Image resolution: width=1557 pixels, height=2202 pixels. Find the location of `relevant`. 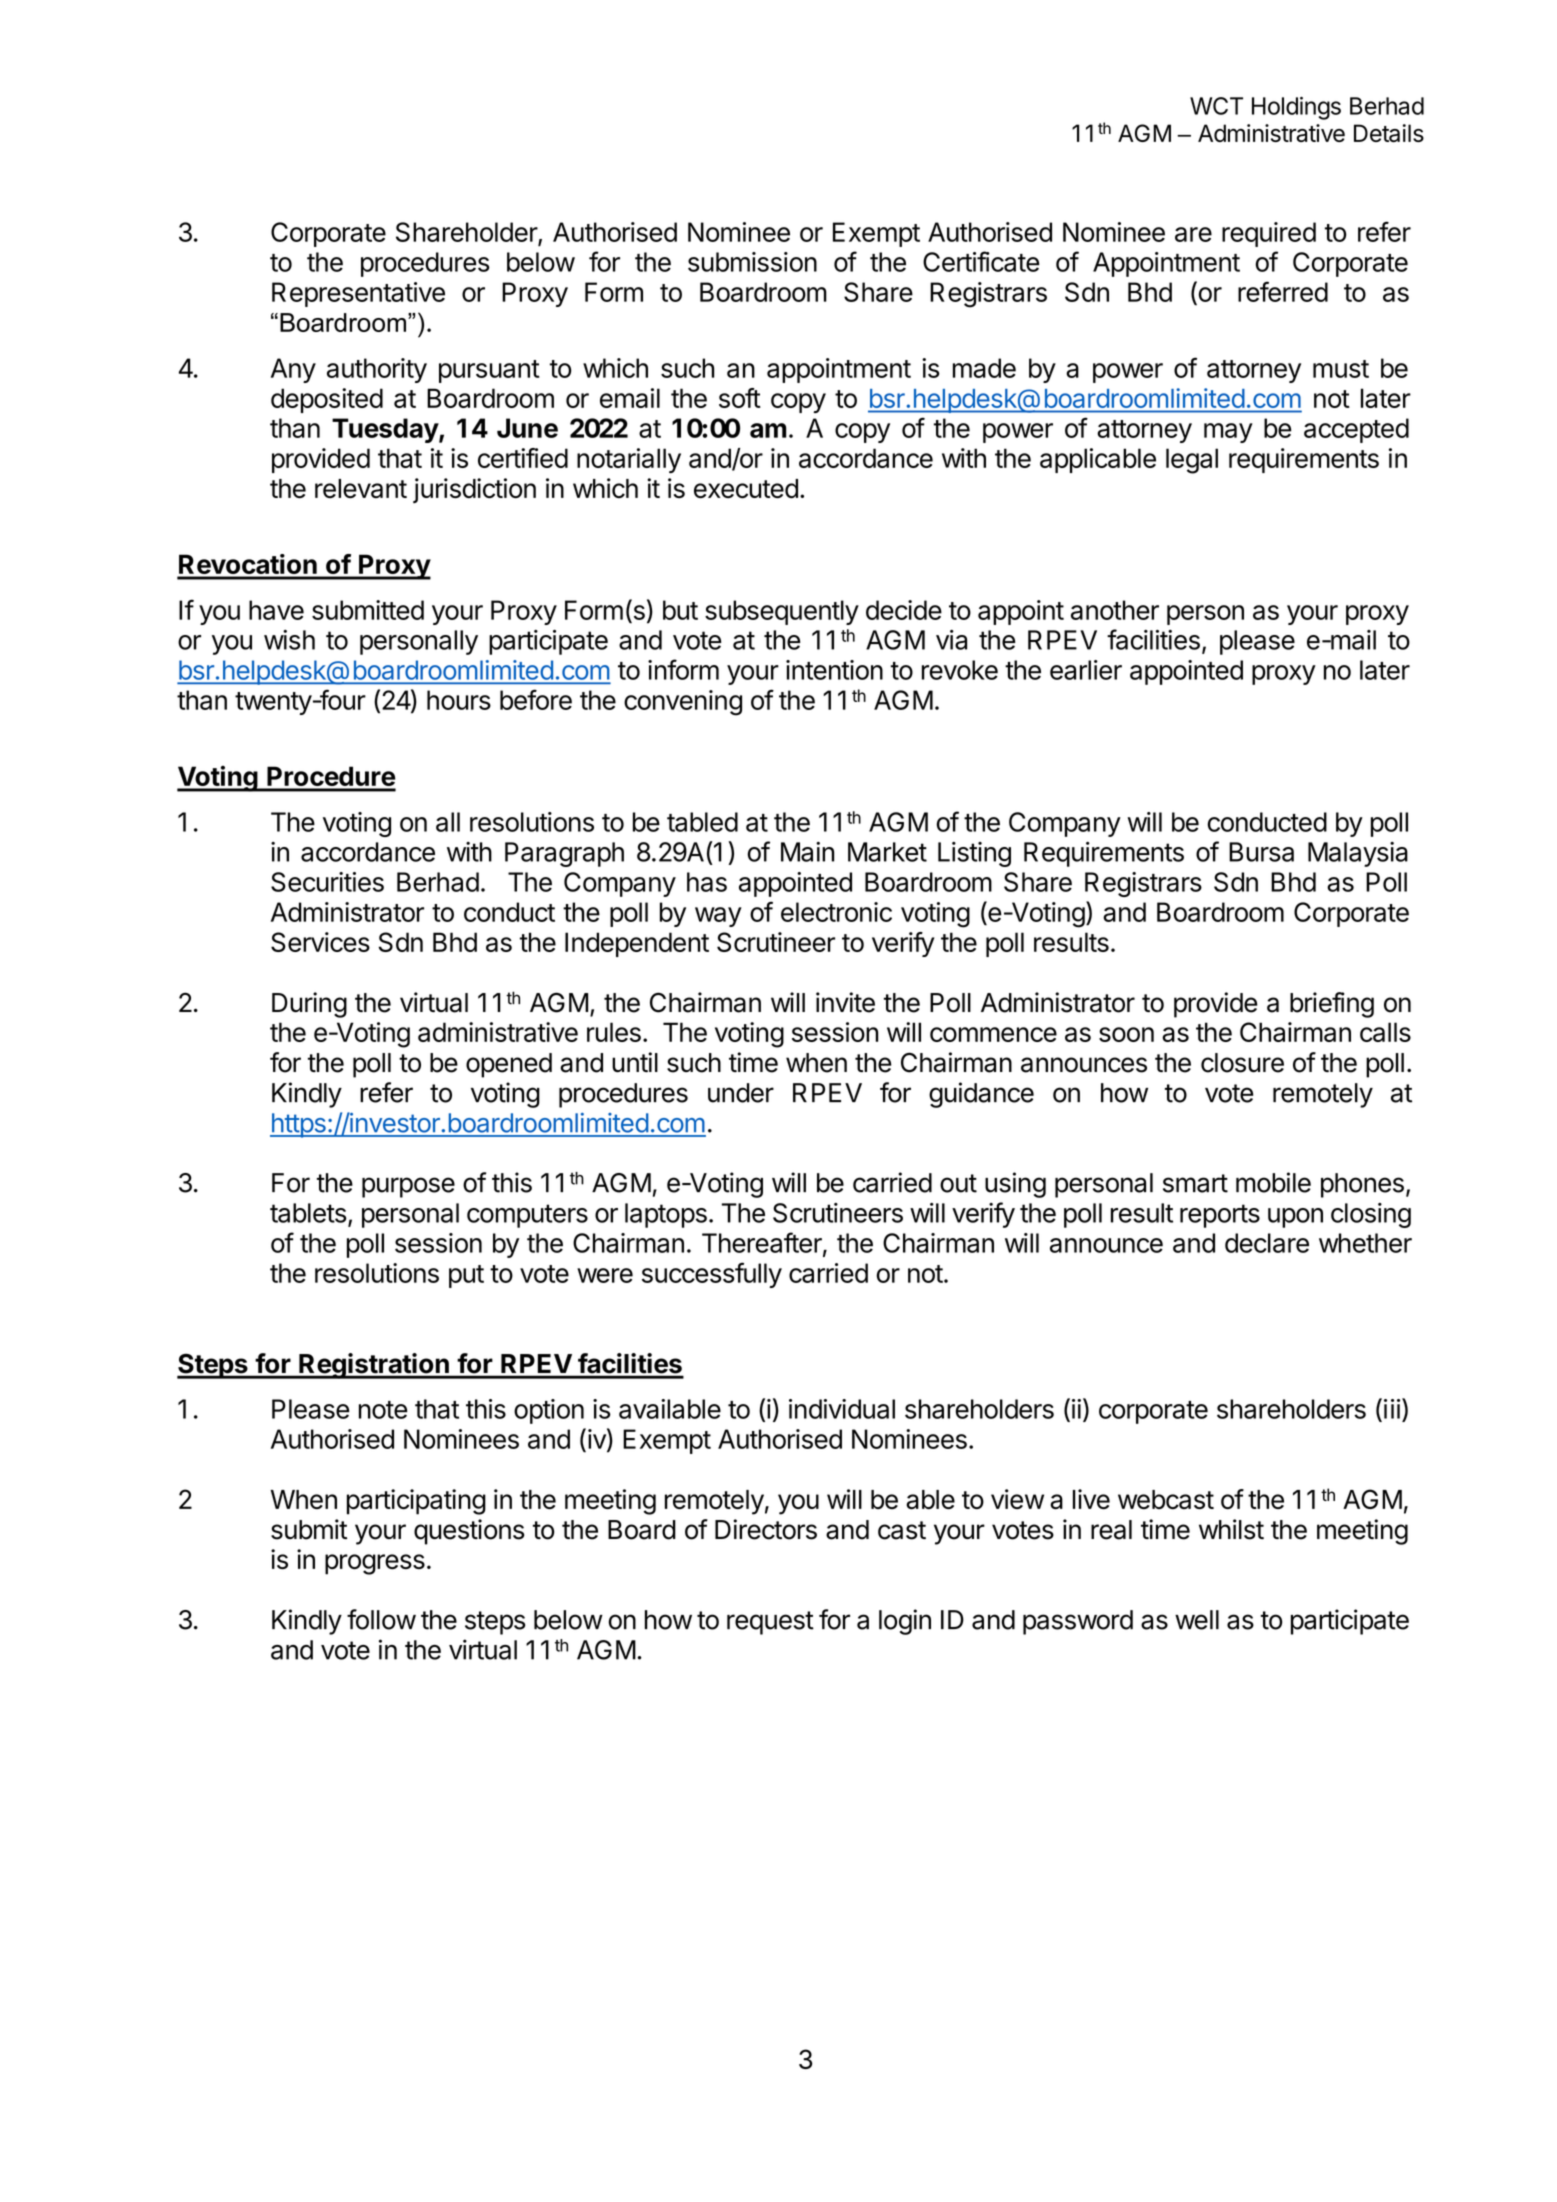

relevant is located at coordinates (361, 489).
